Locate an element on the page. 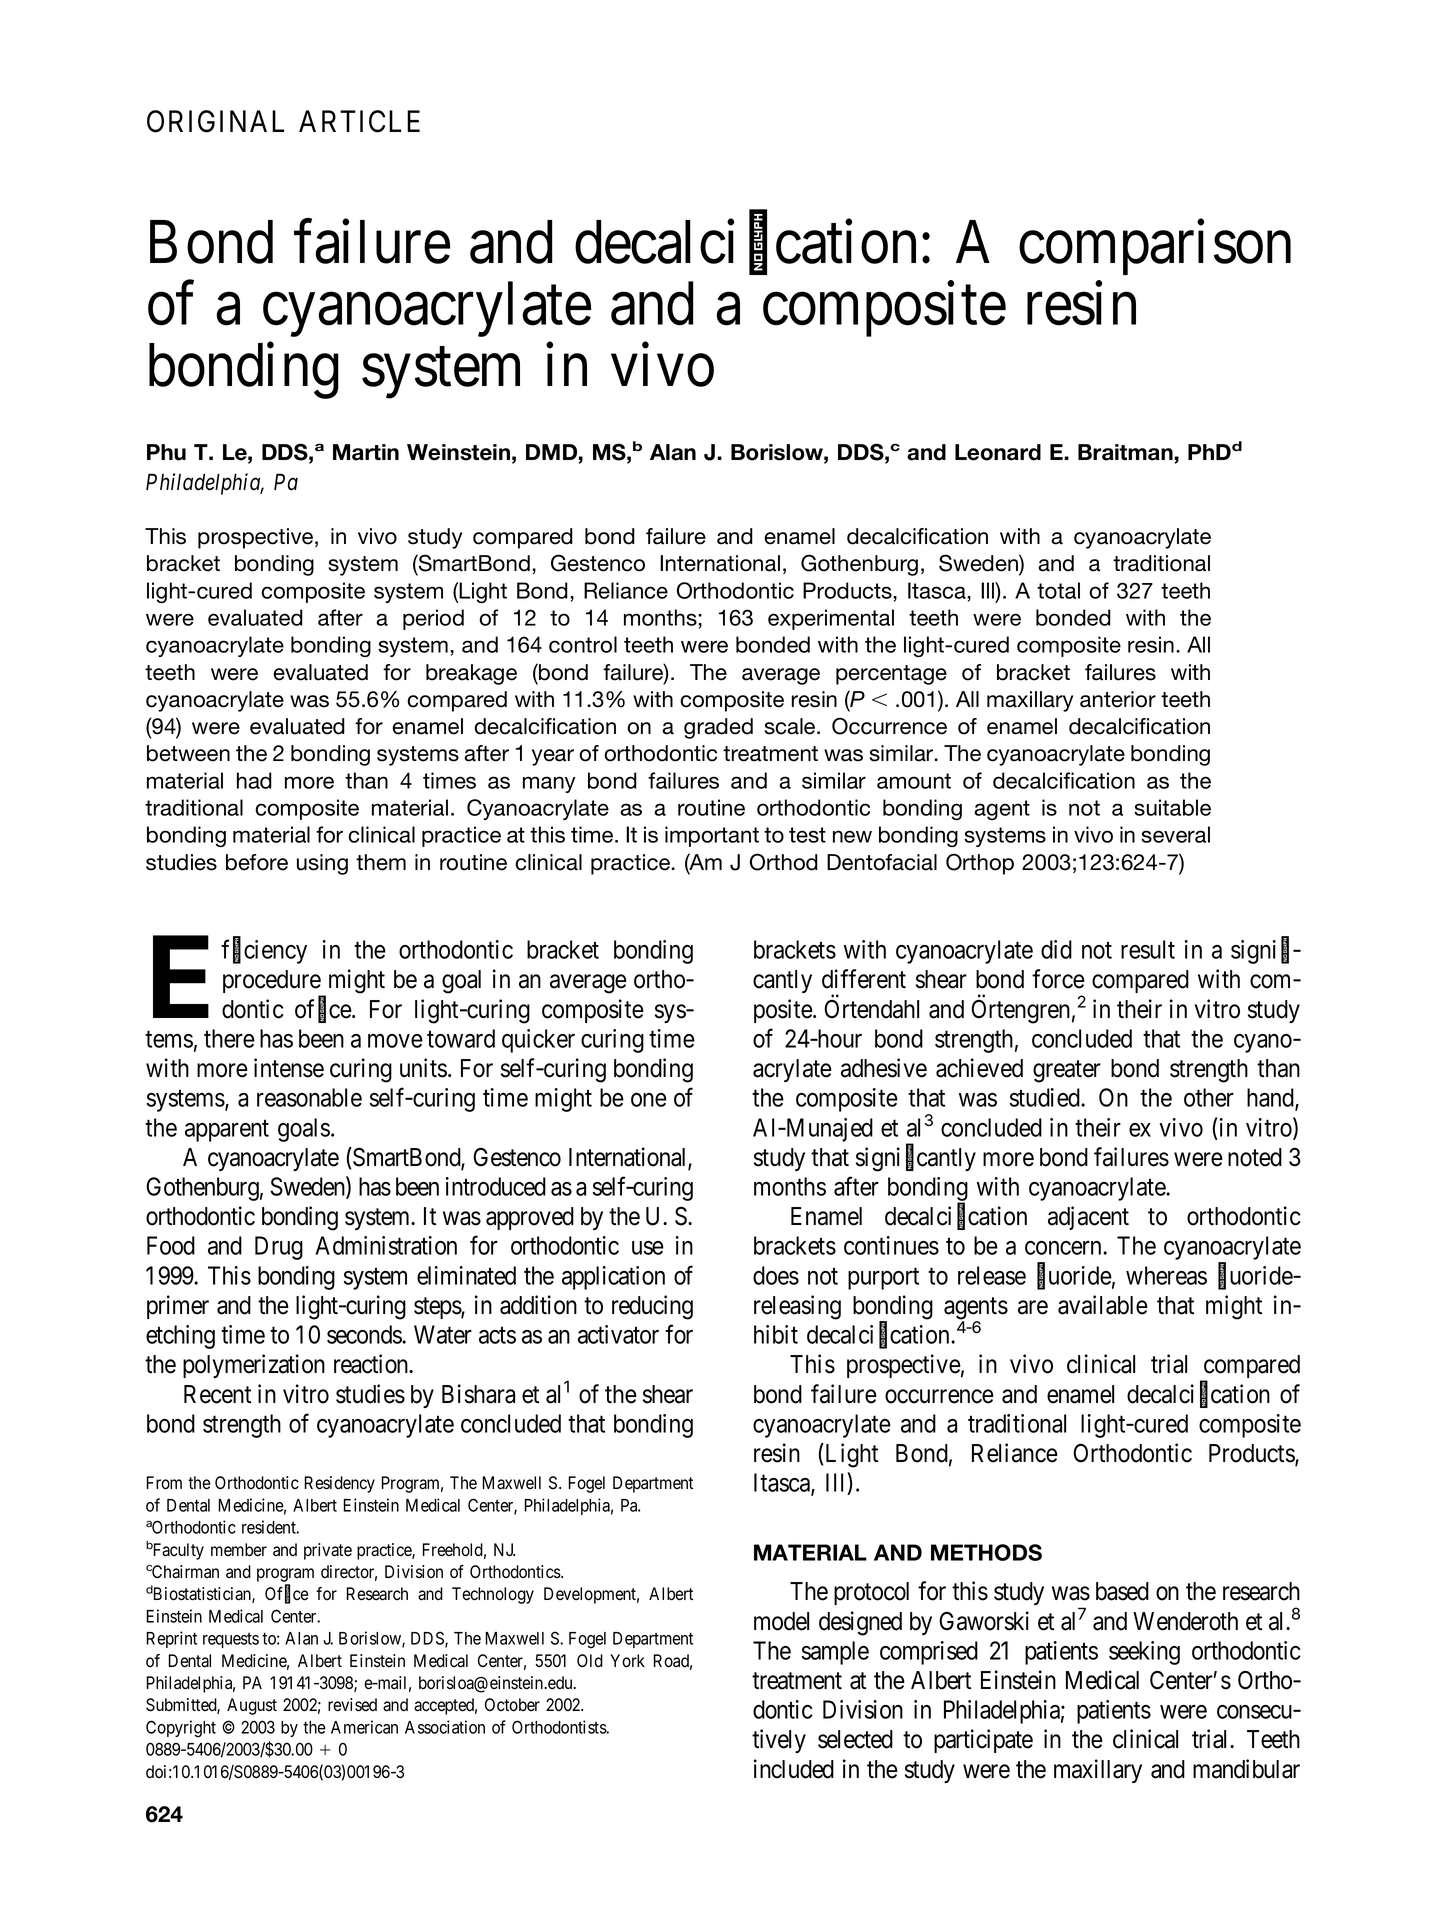  Leonard is located at coordinates (998, 452).
